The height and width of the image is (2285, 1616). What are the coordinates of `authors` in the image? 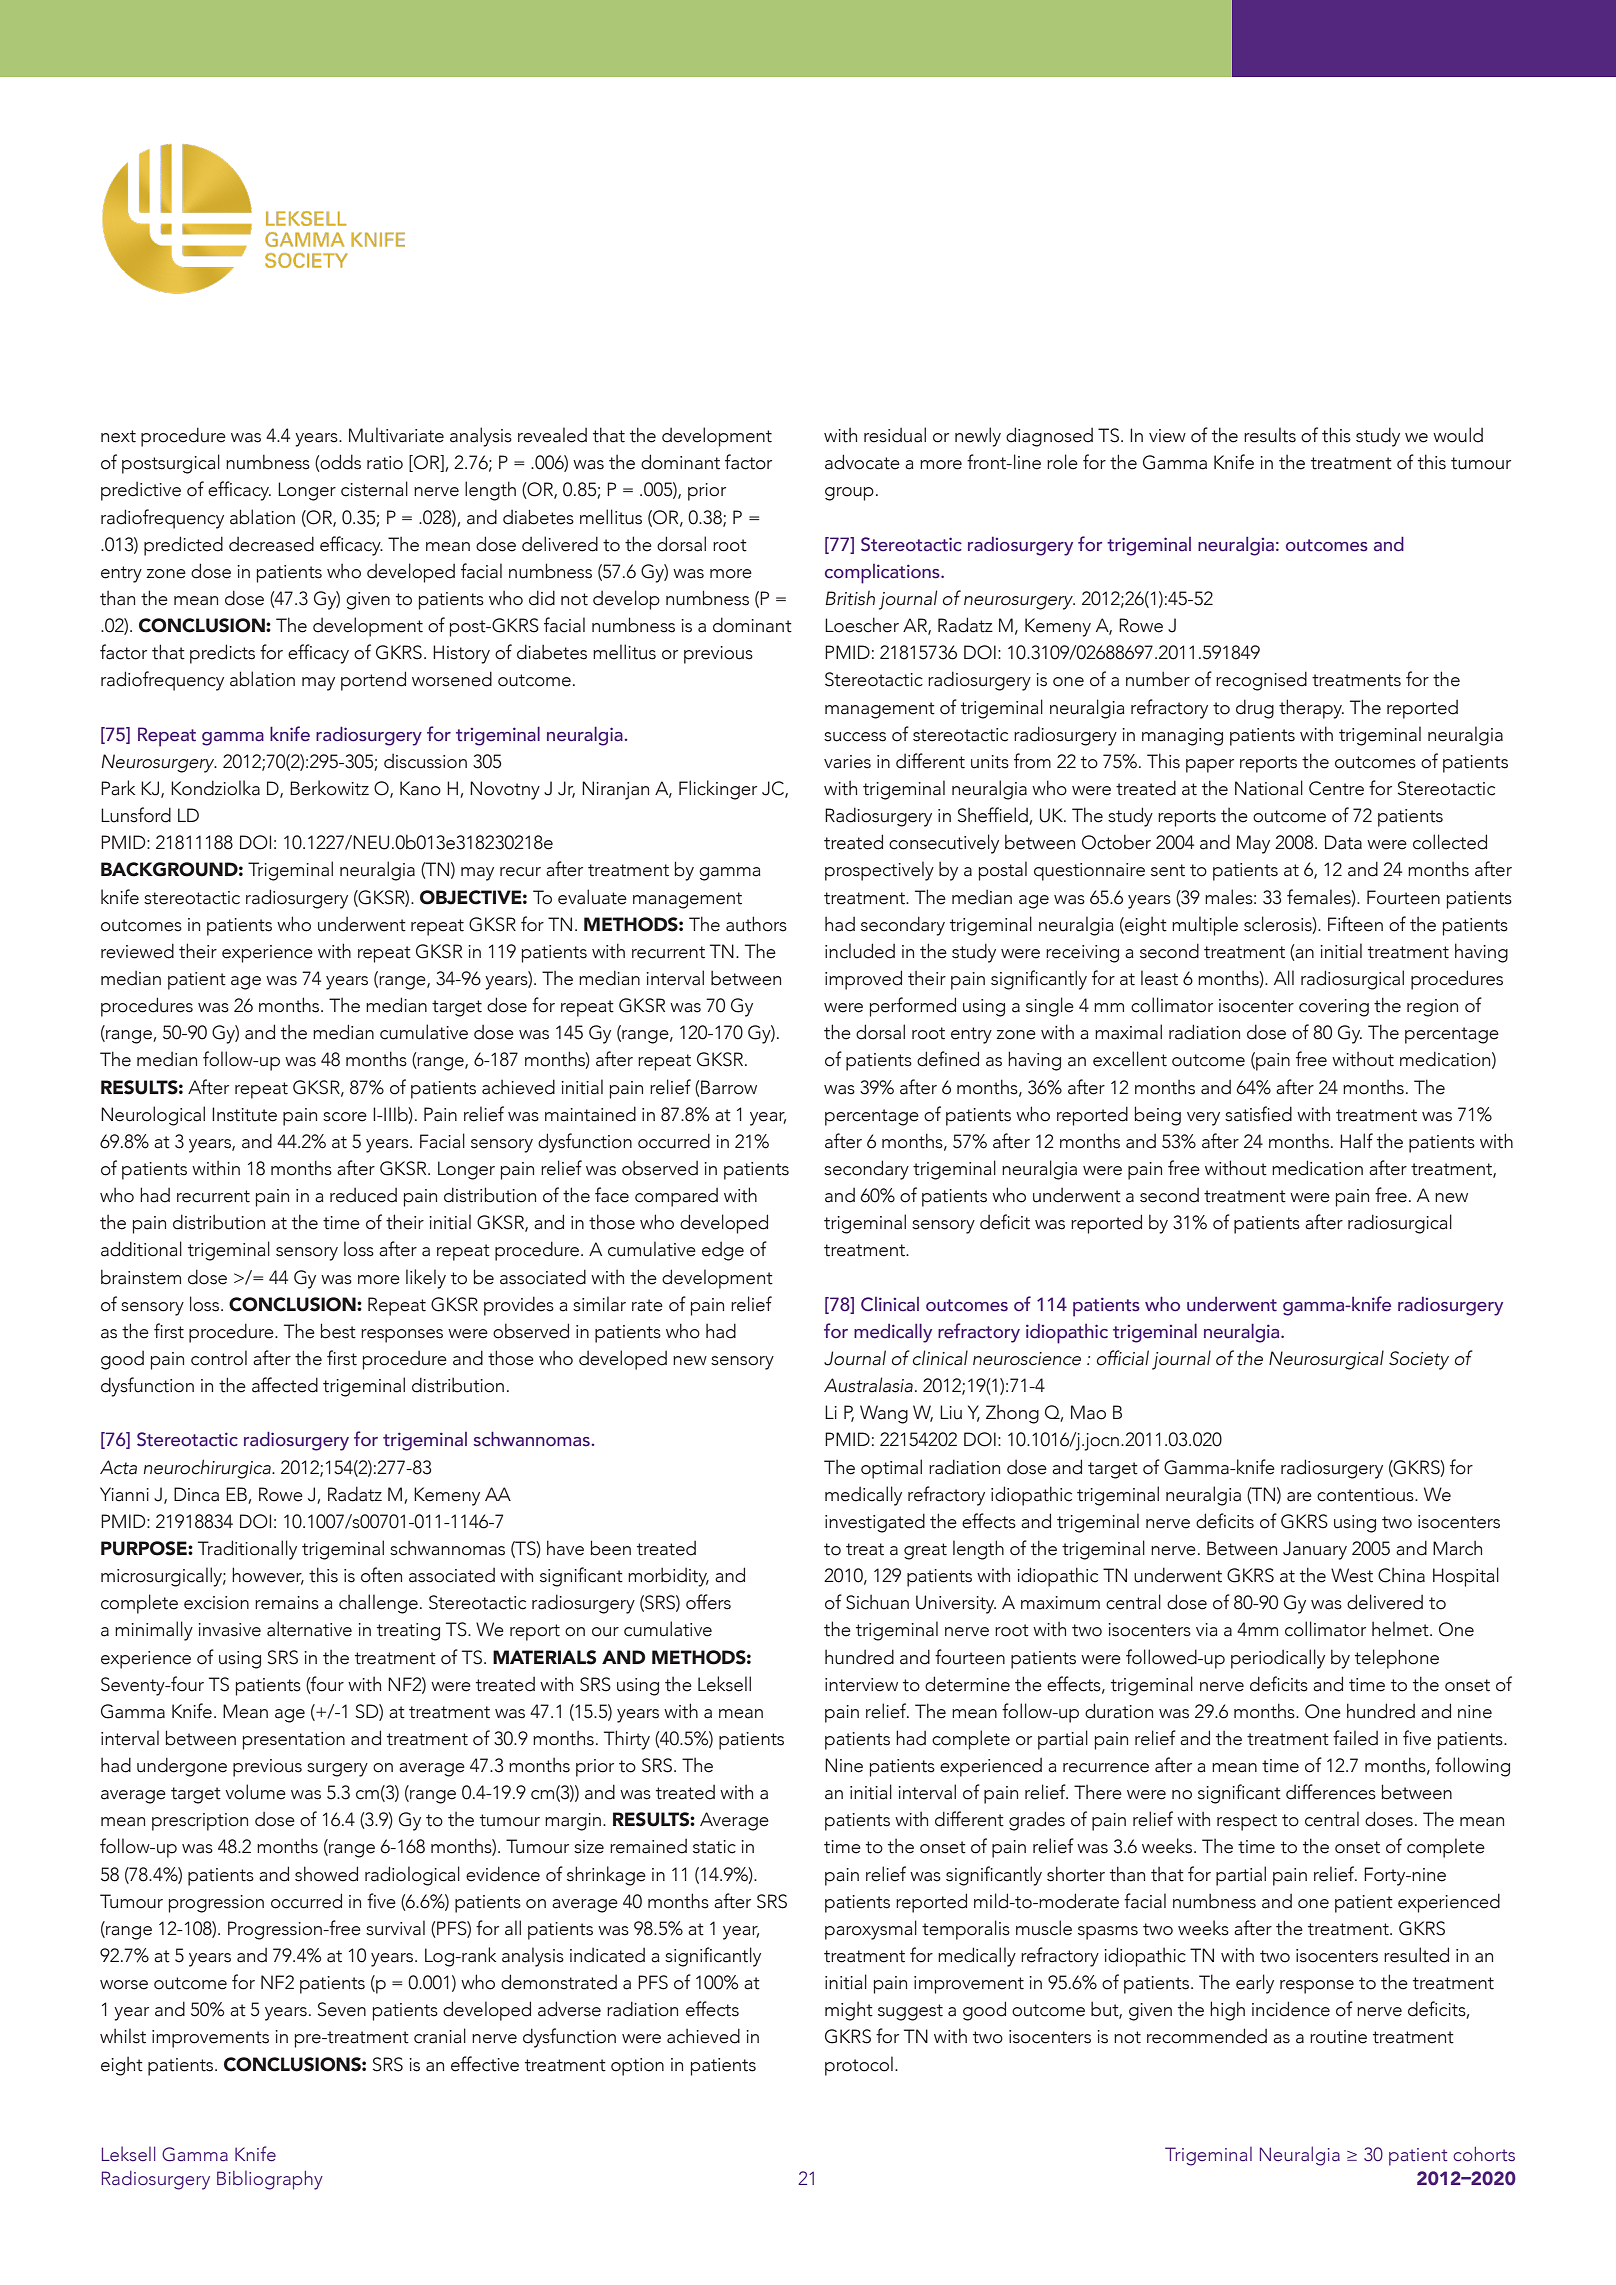 It's located at (756, 924).
